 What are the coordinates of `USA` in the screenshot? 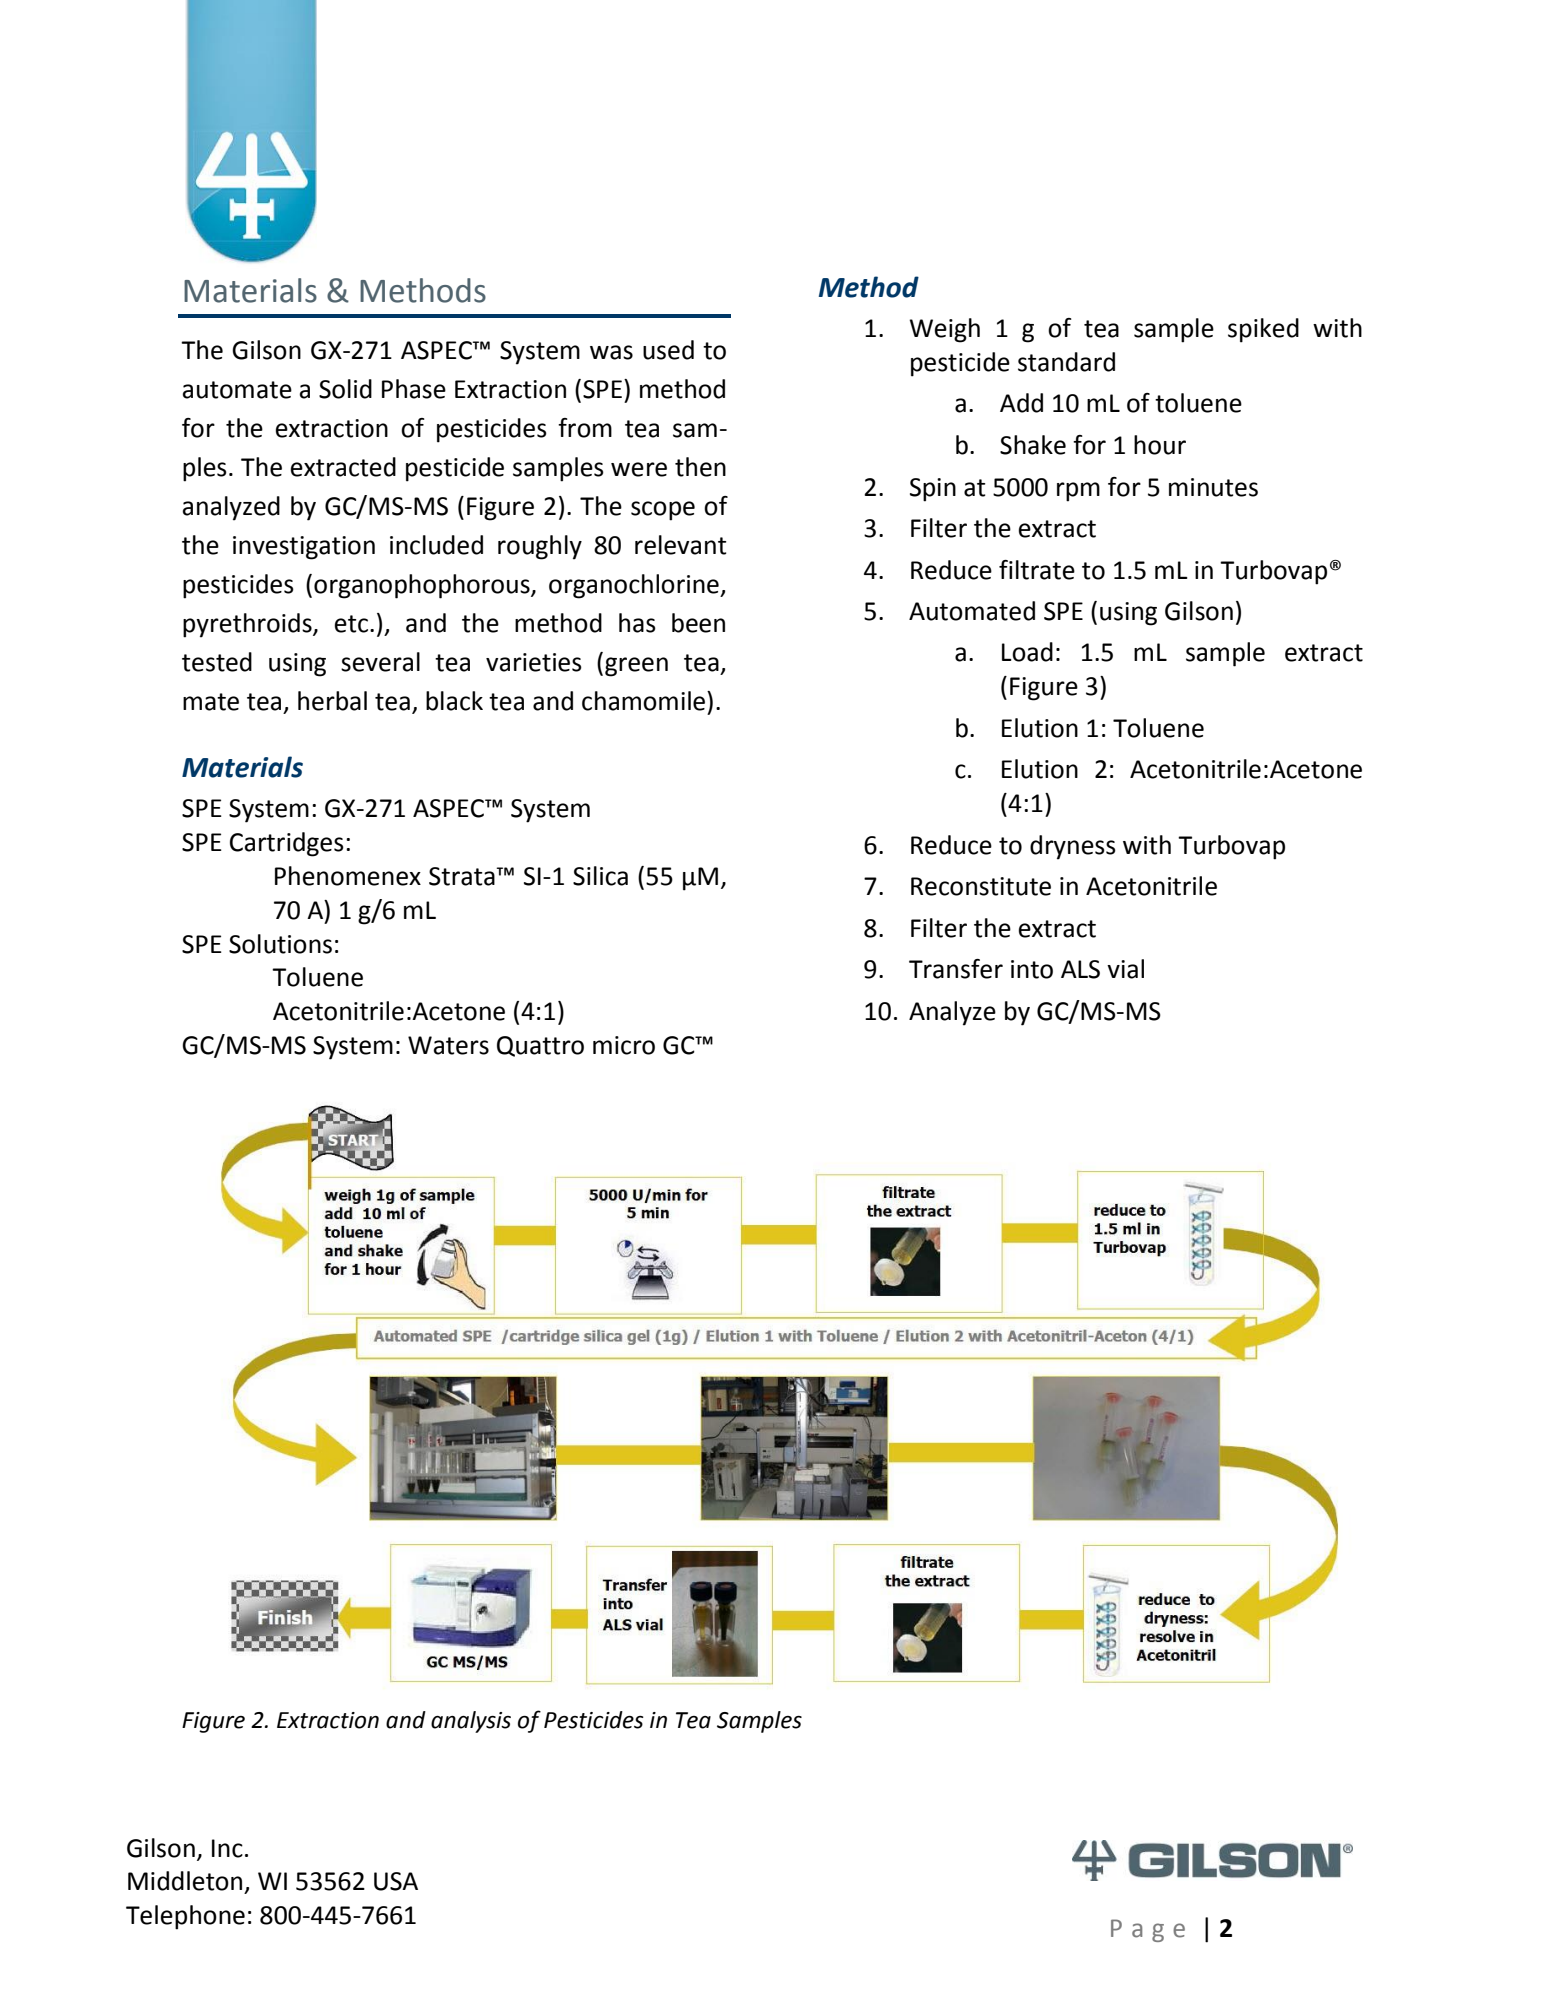 It's located at (396, 1881).
